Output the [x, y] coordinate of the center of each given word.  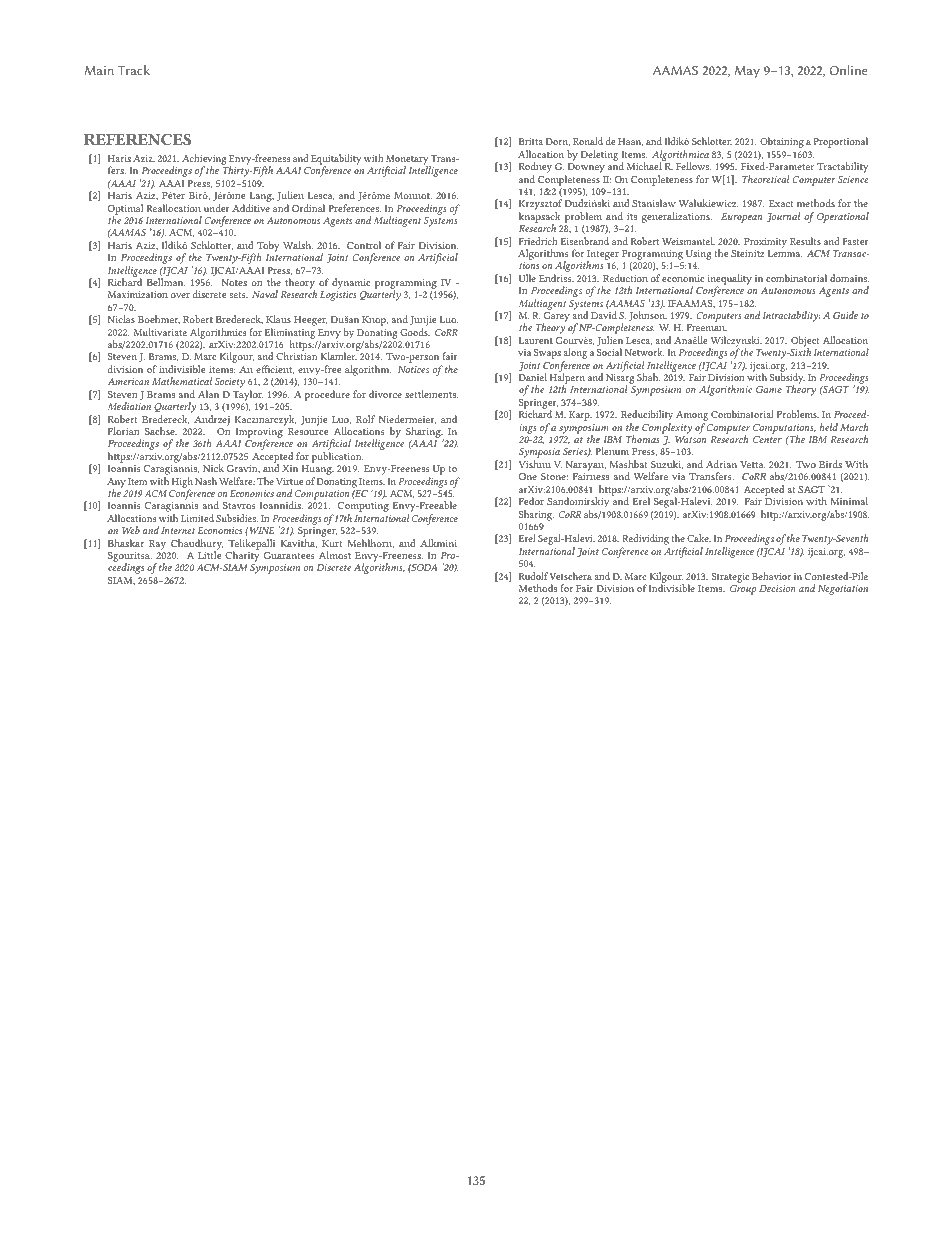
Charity [242, 557]
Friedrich [538, 241]
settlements [431, 394]
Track [134, 70]
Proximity [765, 243]
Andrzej [212, 420]
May [747, 72]
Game [769, 389]
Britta [531, 141]
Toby [268, 247]
